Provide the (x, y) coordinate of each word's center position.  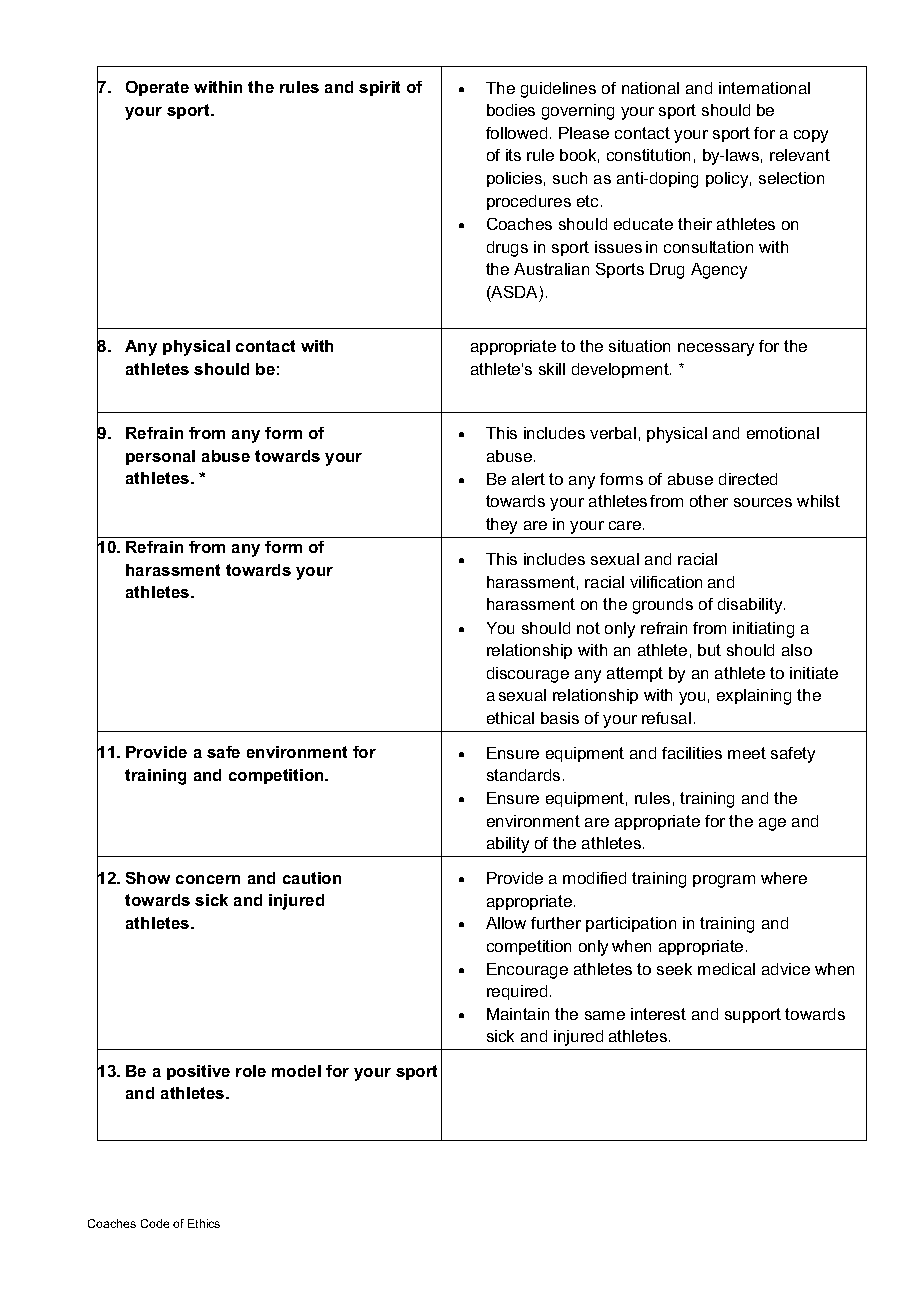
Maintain (518, 1014)
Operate (157, 88)
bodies (511, 110)
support (753, 1015)
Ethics (204, 1223)
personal (160, 457)
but (709, 650)
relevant (800, 155)
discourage (528, 675)
